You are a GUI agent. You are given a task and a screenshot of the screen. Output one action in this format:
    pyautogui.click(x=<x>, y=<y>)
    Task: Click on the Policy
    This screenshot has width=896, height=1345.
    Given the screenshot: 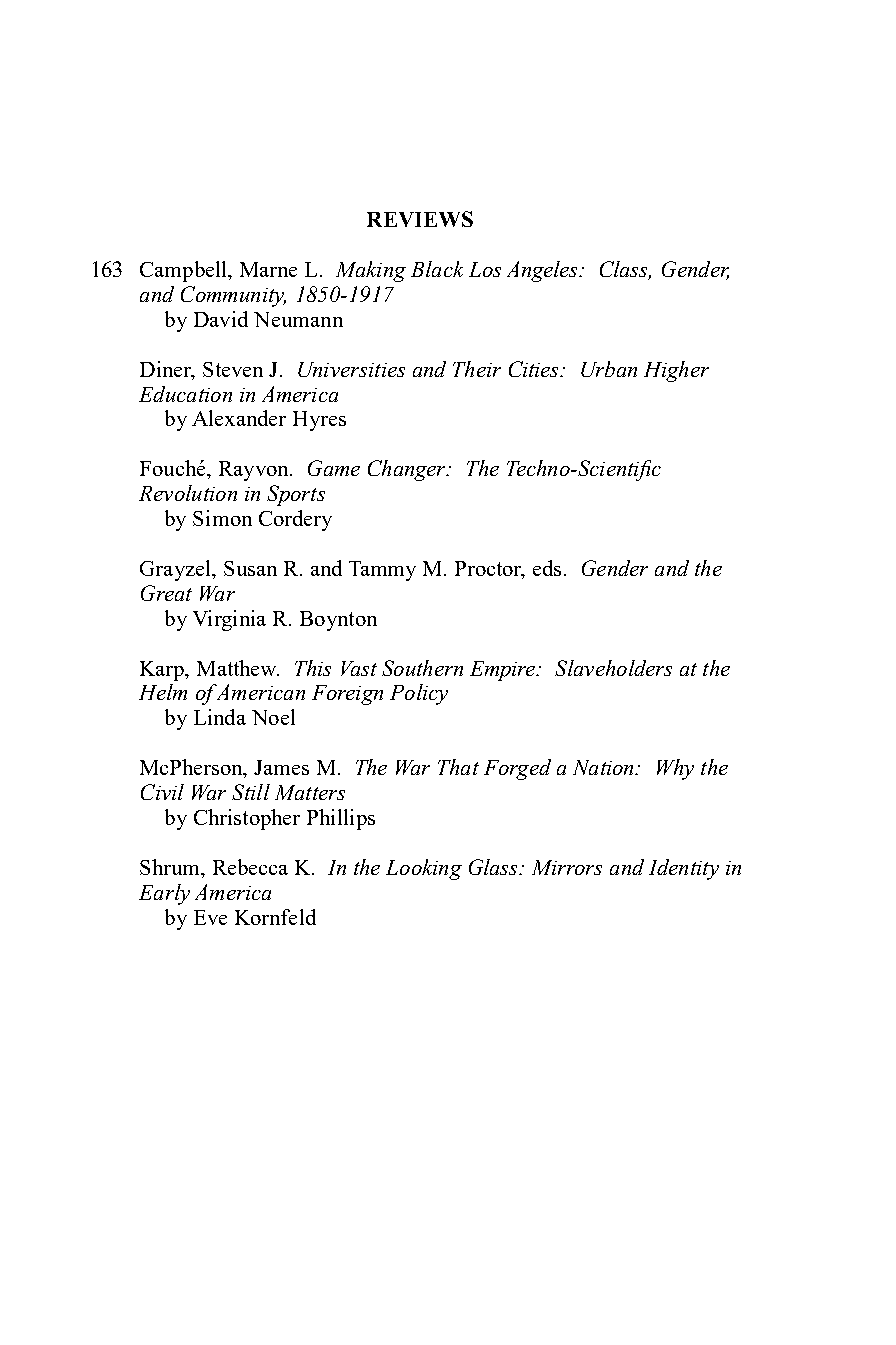 What is the action you would take?
    pyautogui.click(x=419, y=694)
